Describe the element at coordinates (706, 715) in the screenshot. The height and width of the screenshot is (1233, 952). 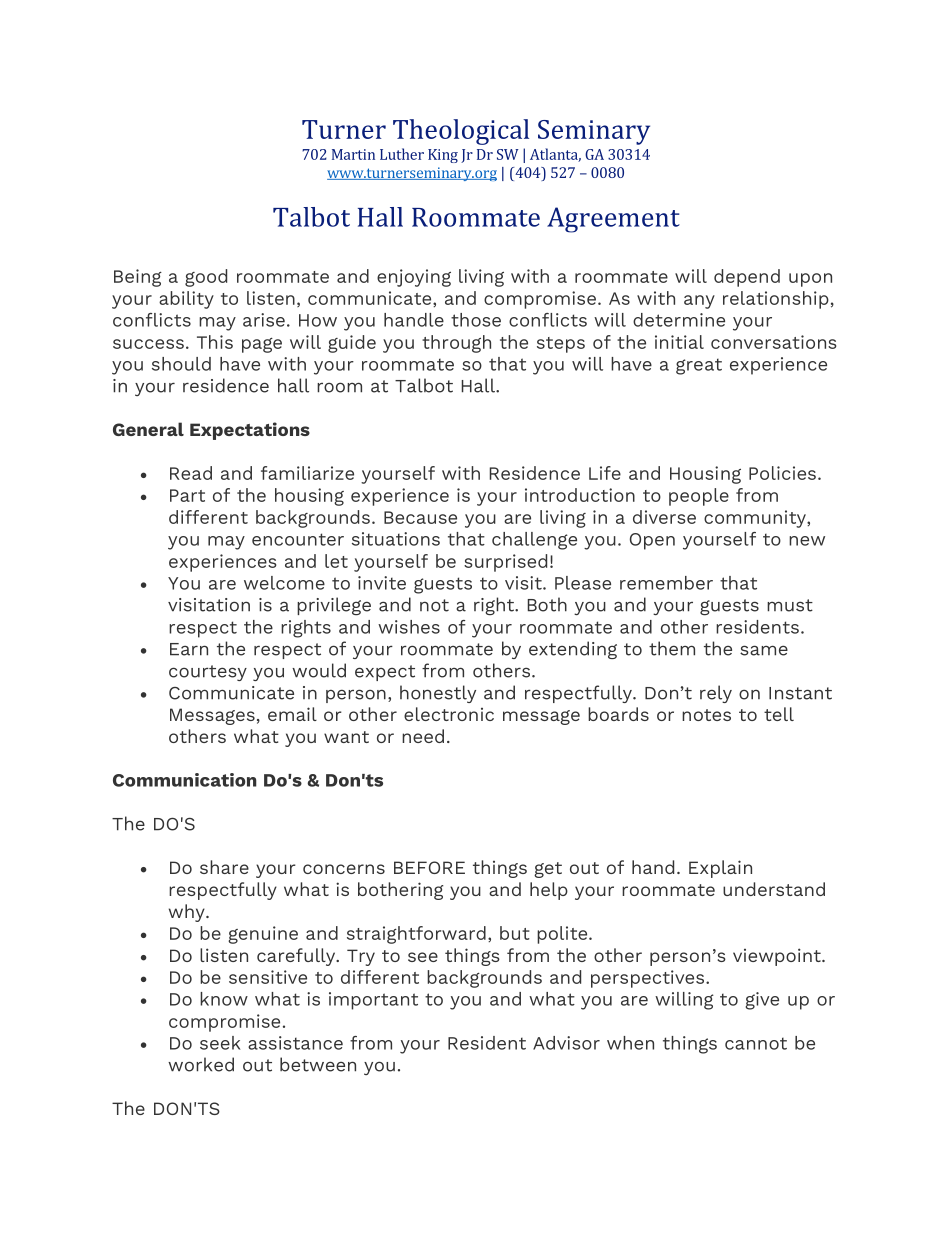
I see `notes` at that location.
